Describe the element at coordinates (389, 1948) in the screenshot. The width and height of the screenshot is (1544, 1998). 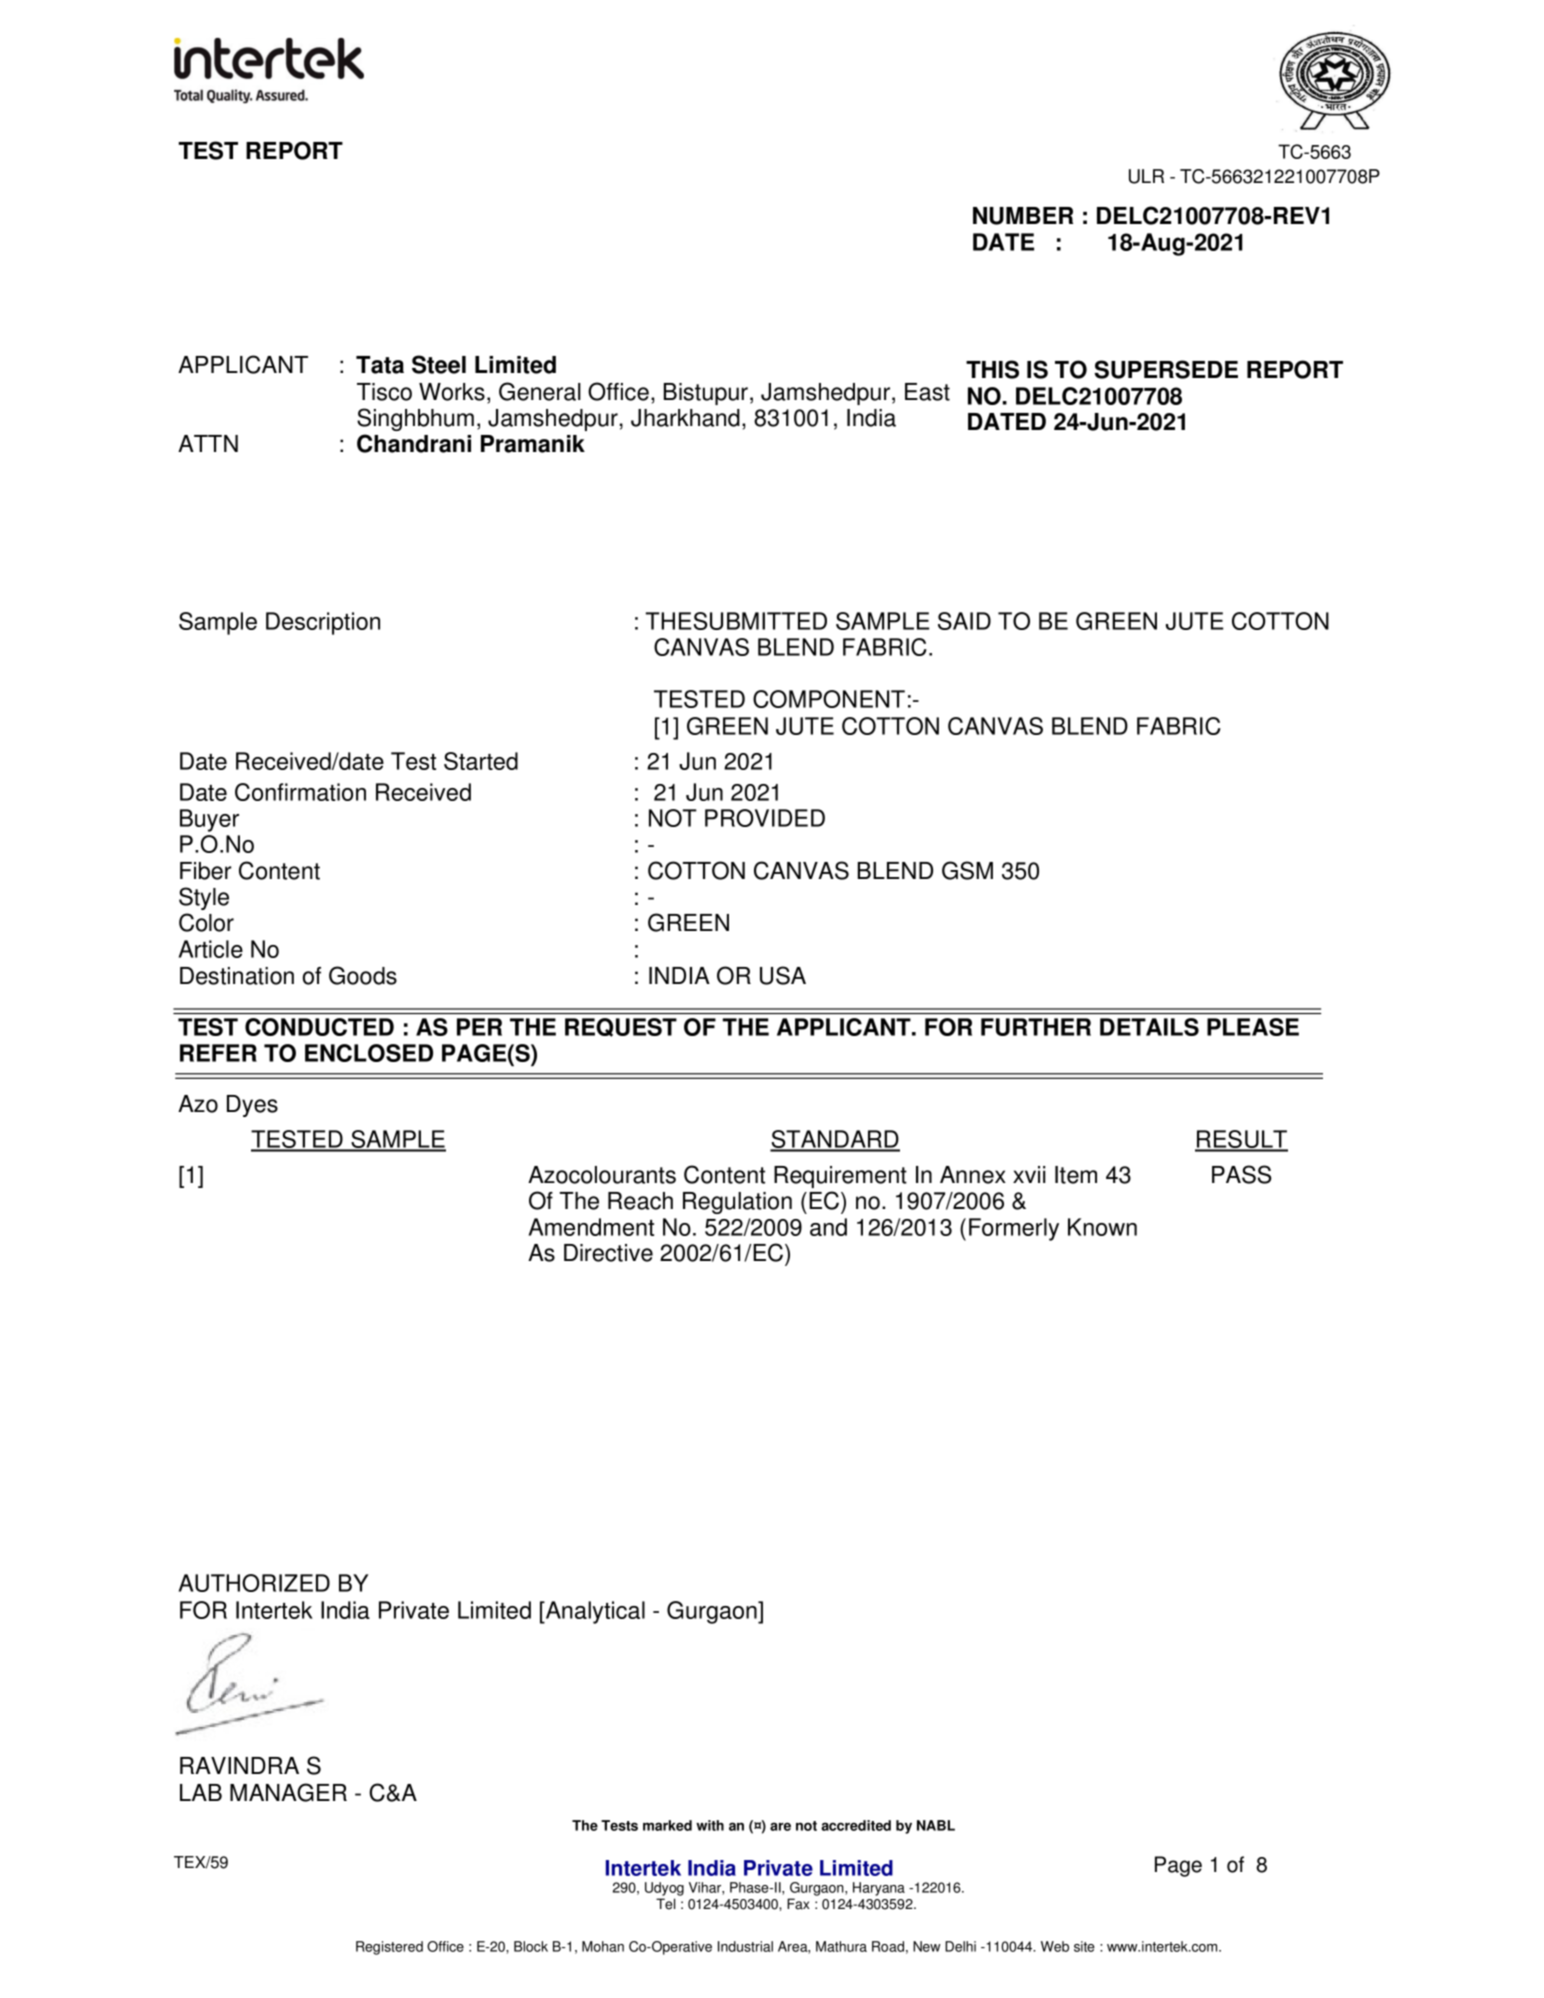
I see `Registered` at that location.
